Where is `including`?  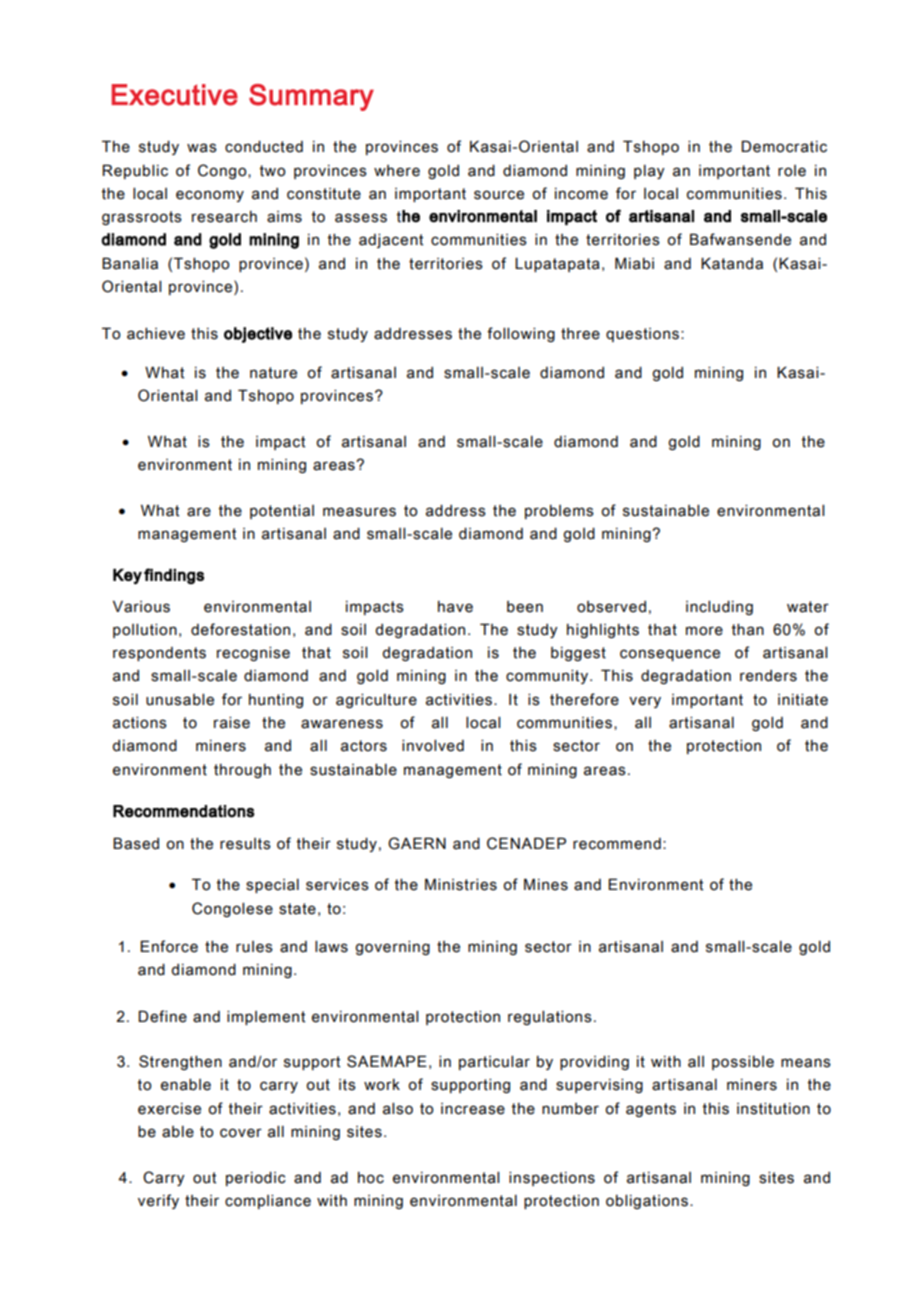 including is located at coordinates (719, 608).
